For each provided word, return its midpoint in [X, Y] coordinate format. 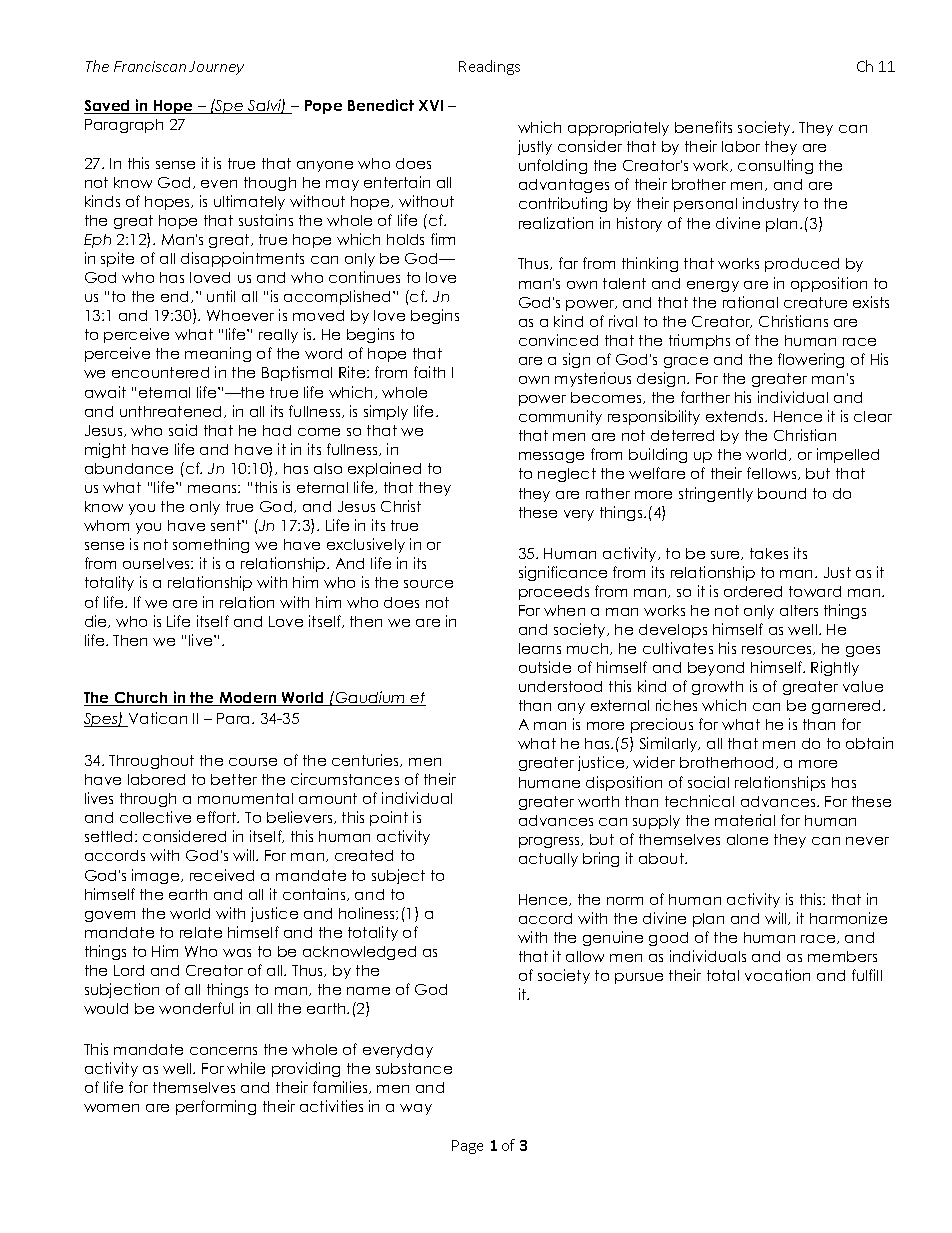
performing [216, 1107]
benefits [703, 127]
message [551, 457]
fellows [773, 473]
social [708, 782]
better [234, 779]
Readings [489, 67]
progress [550, 842]
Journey [216, 68]
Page [467, 1147]
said [183, 430]
